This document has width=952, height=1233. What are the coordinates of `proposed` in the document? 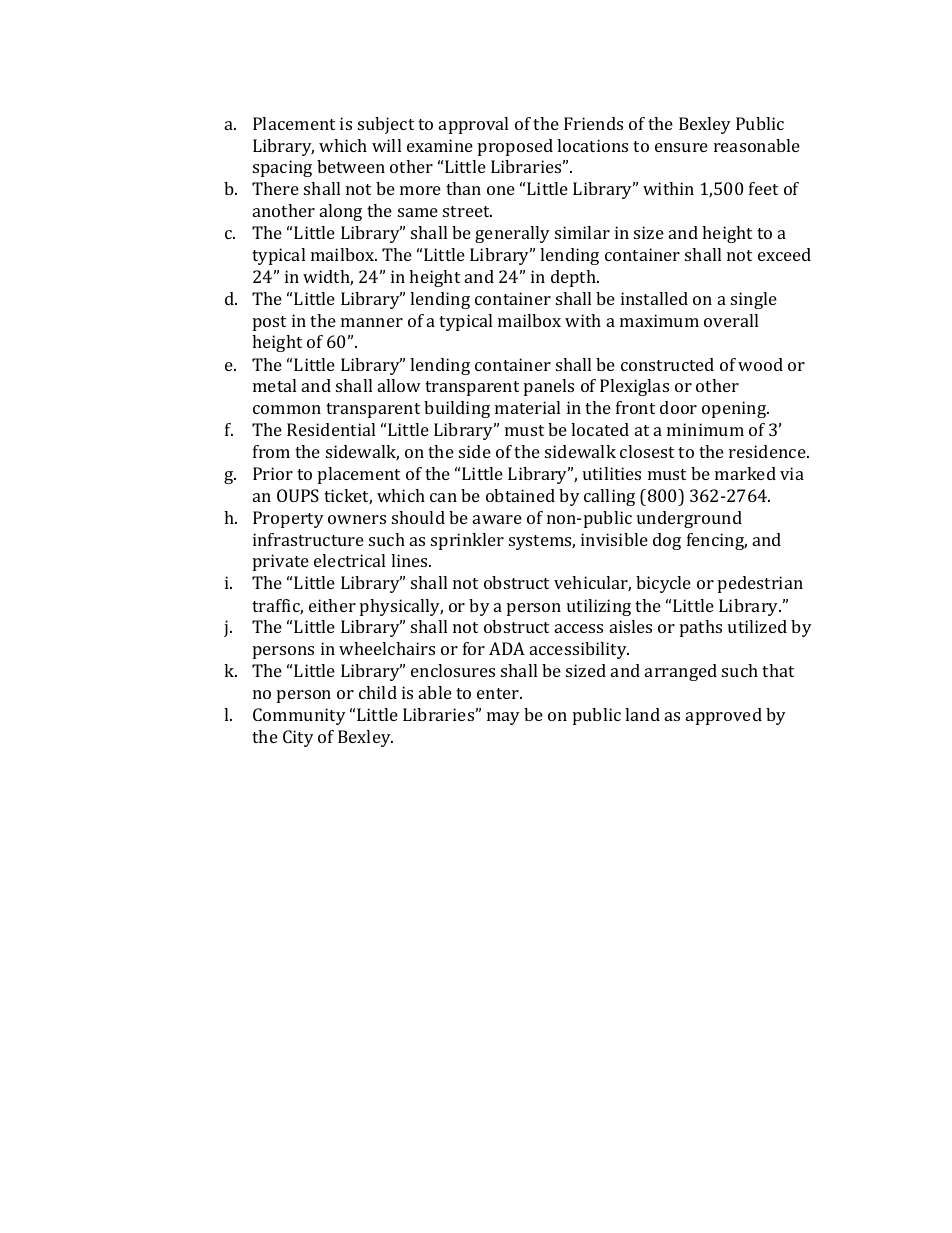 It's located at (515, 147).
